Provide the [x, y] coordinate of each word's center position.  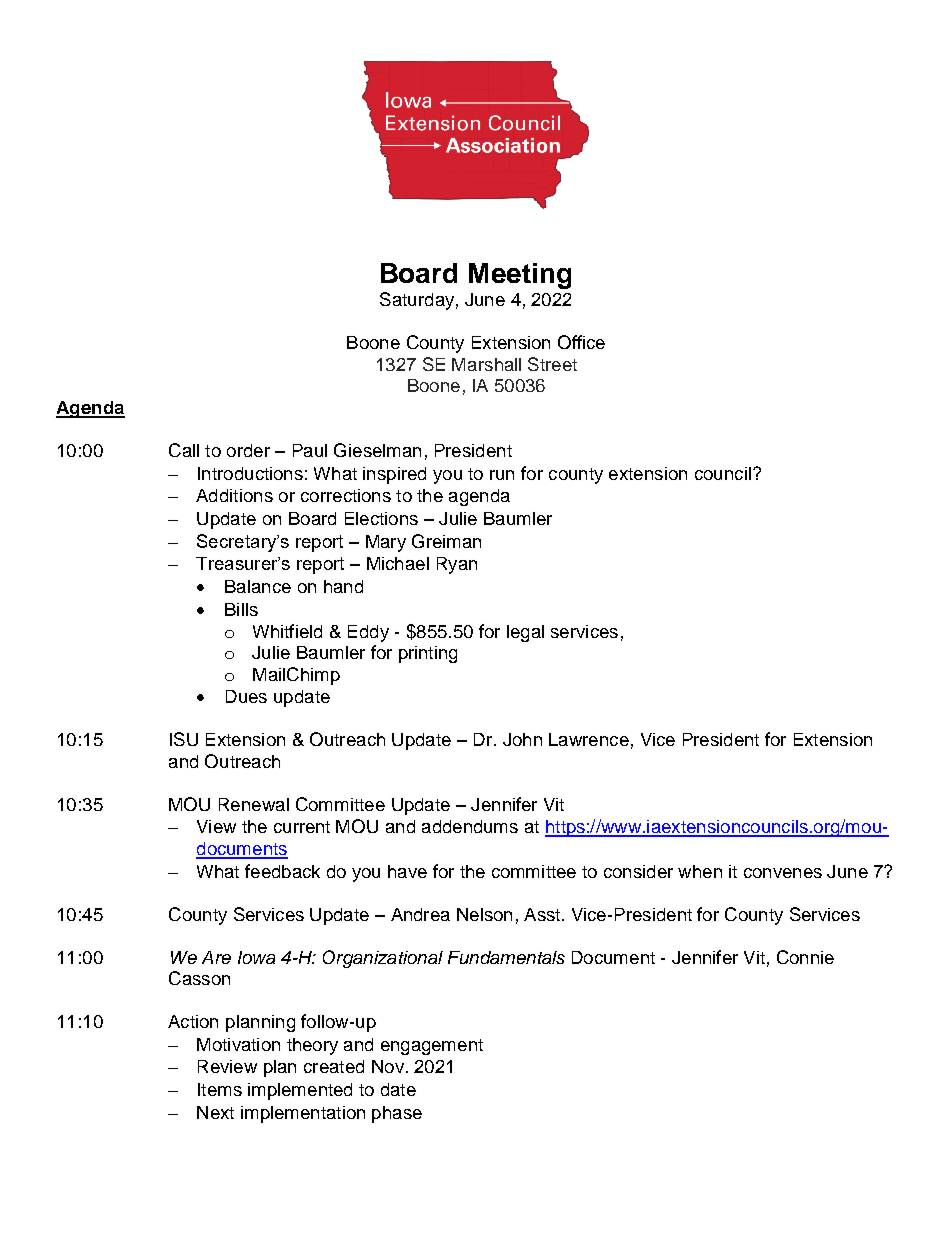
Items [220, 1089]
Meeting [520, 276]
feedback [282, 871]
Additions [234, 495]
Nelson [484, 914]
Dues [246, 696]
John [522, 739]
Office [581, 342]
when [700, 871]
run [502, 475]
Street [552, 364]
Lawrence [589, 739]
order [248, 450]
